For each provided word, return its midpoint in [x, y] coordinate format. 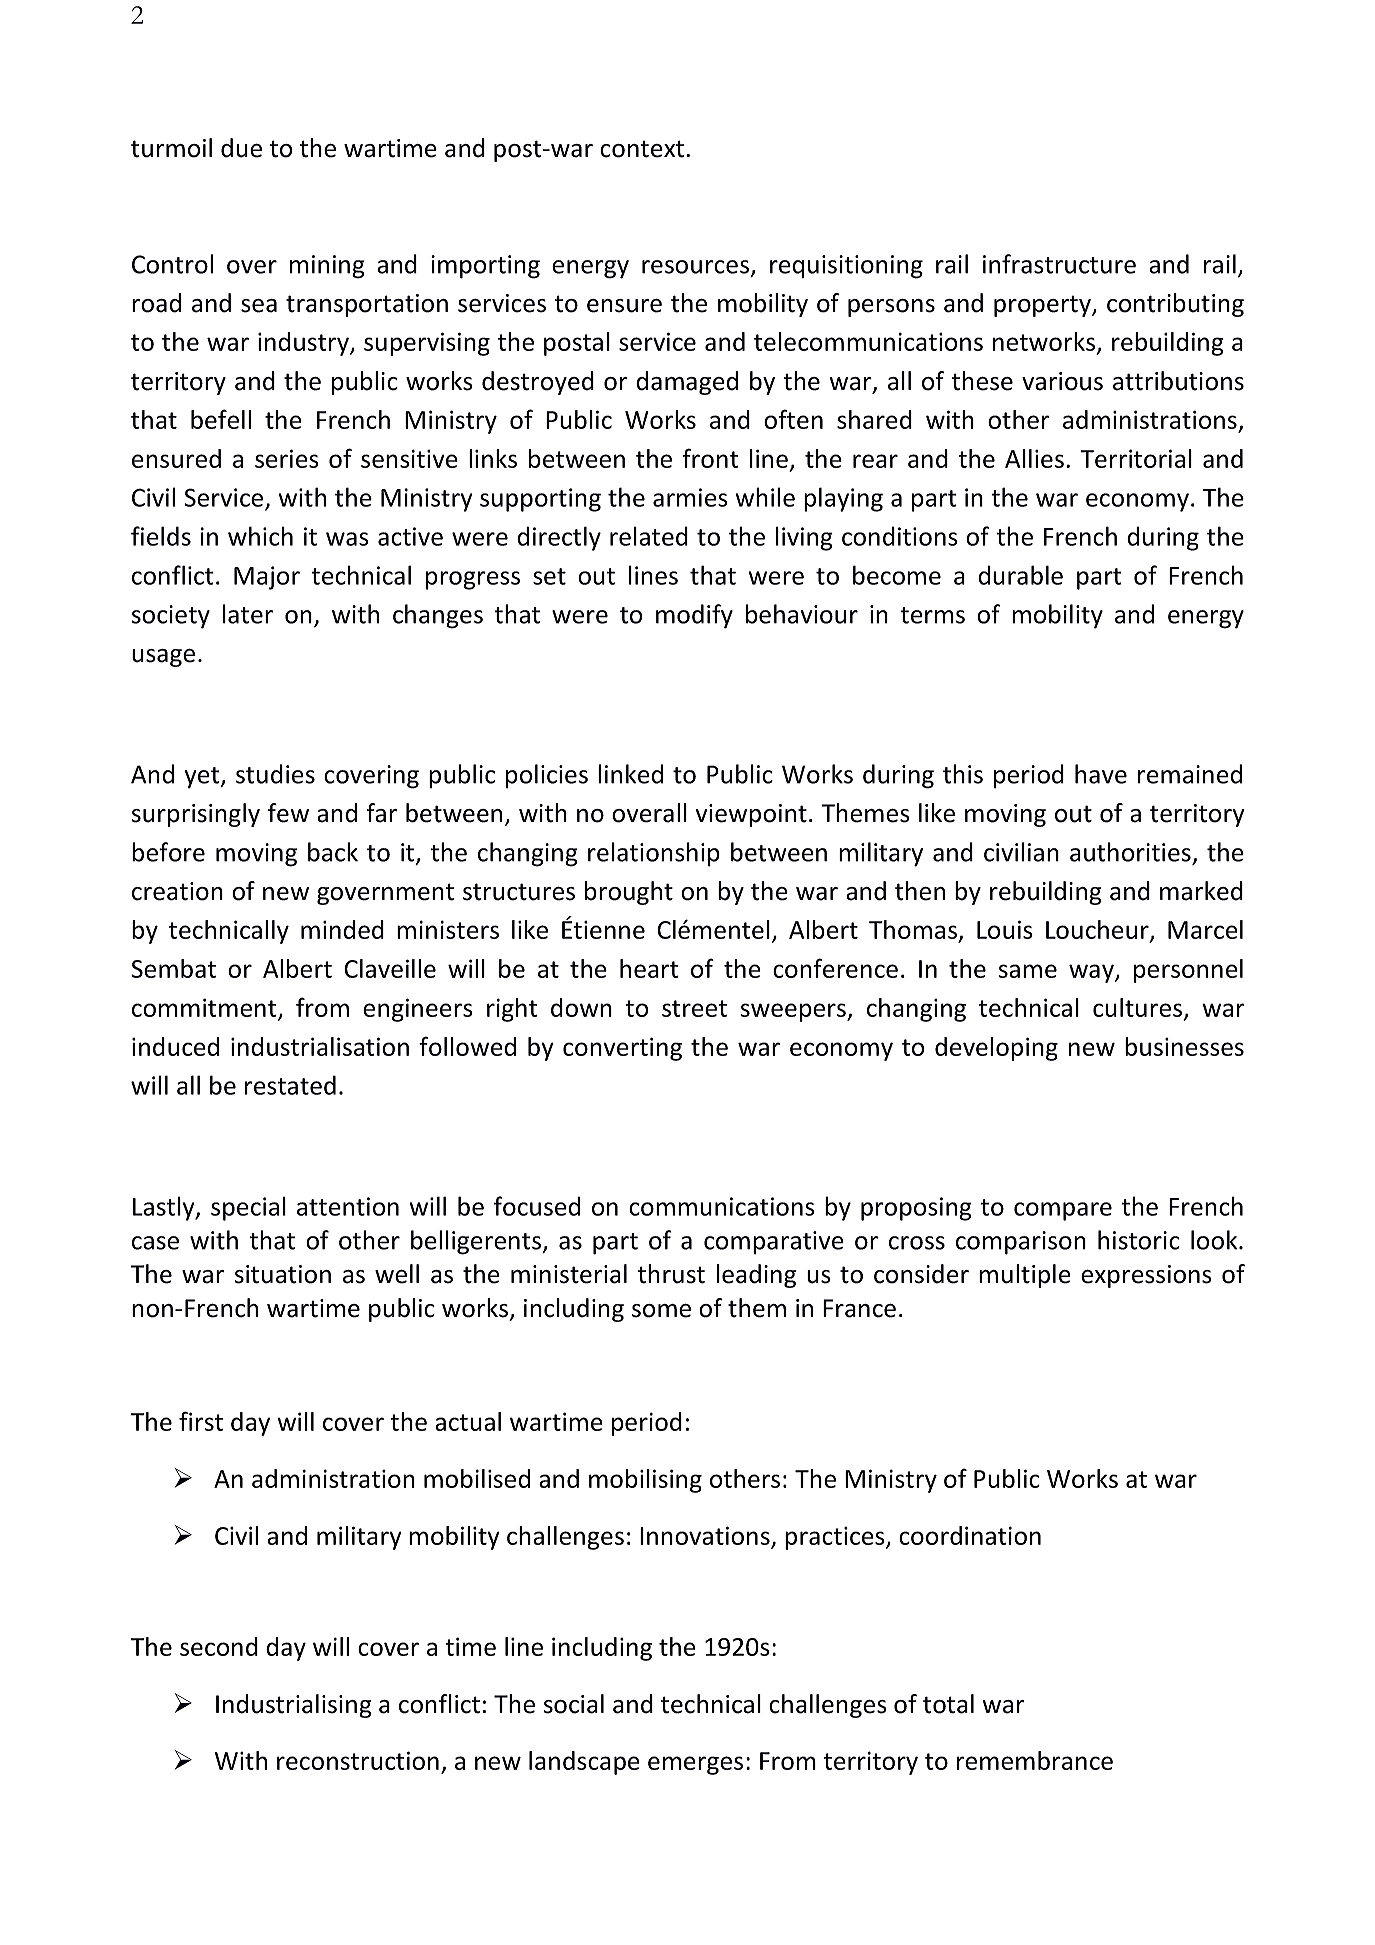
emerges [695, 1765]
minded [342, 929]
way [1092, 973]
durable [1020, 575]
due [241, 148]
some [661, 1311]
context [643, 149]
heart [649, 968]
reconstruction [358, 1760]
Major [267, 578]
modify [694, 616]
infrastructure [1059, 264]
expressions [1146, 1276]
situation [283, 1274]
